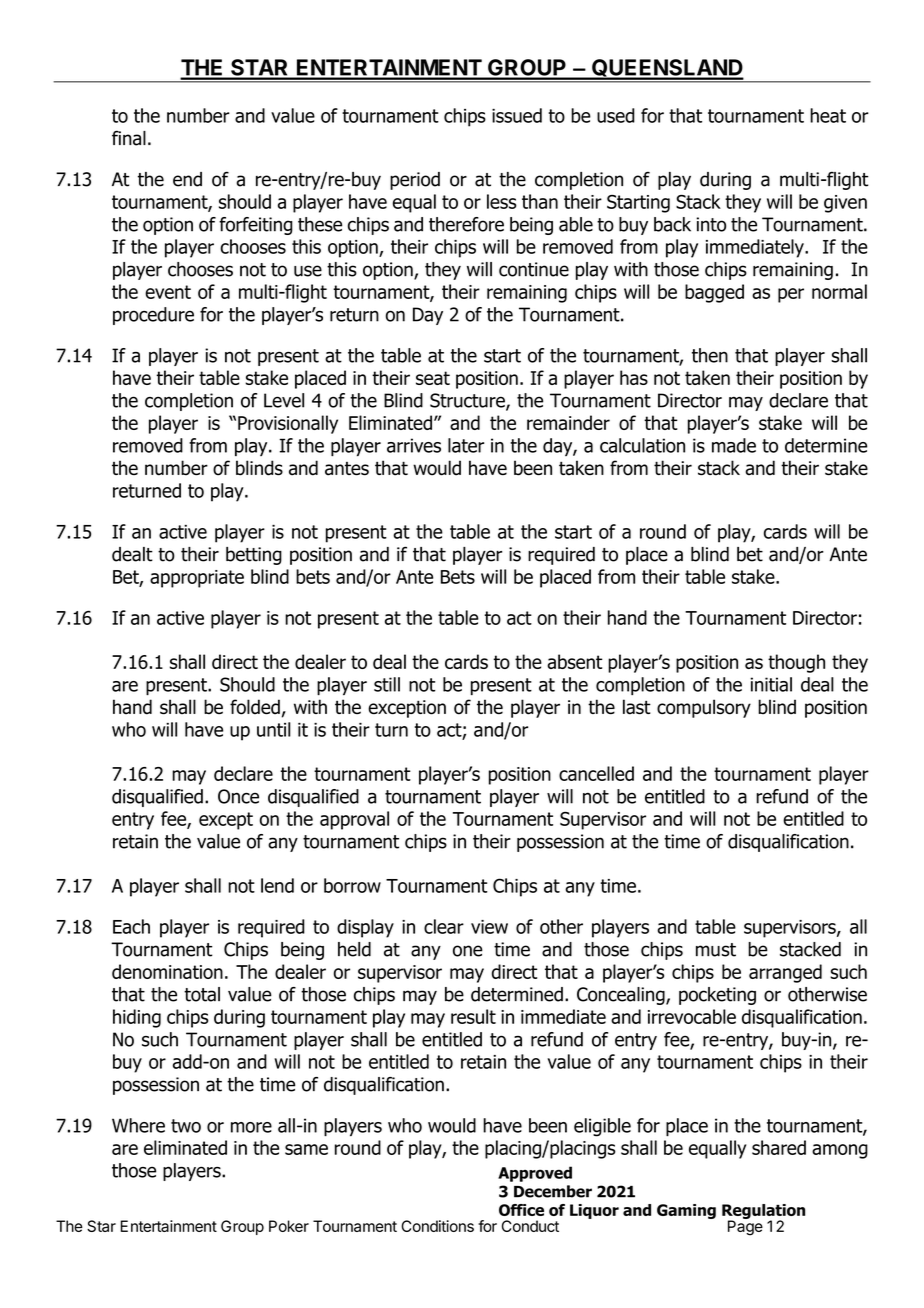  Describe the element at coordinates (289, 1226) in the screenshot. I see `Poker` at that location.
